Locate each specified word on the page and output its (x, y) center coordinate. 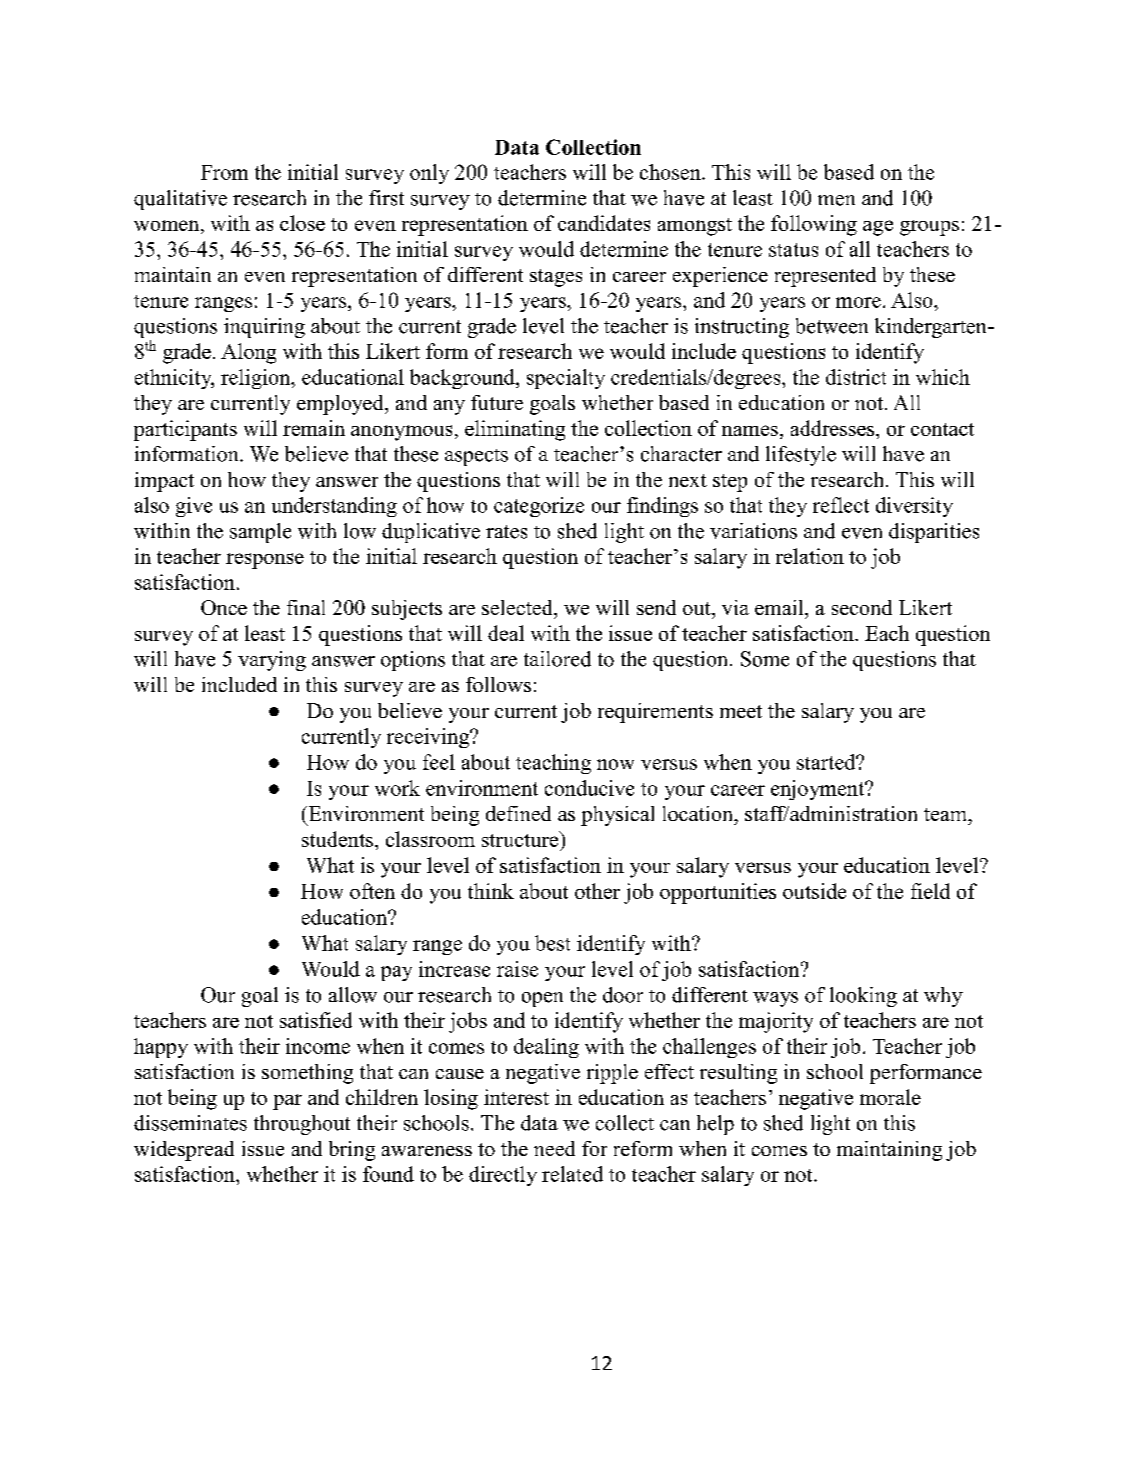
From (224, 172)
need (554, 1148)
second (862, 607)
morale (890, 1097)
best (552, 943)
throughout (302, 1125)
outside (814, 891)
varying (272, 661)
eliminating (515, 430)
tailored (557, 659)
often (372, 891)
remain (314, 428)
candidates (604, 223)
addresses (834, 428)
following (814, 225)
